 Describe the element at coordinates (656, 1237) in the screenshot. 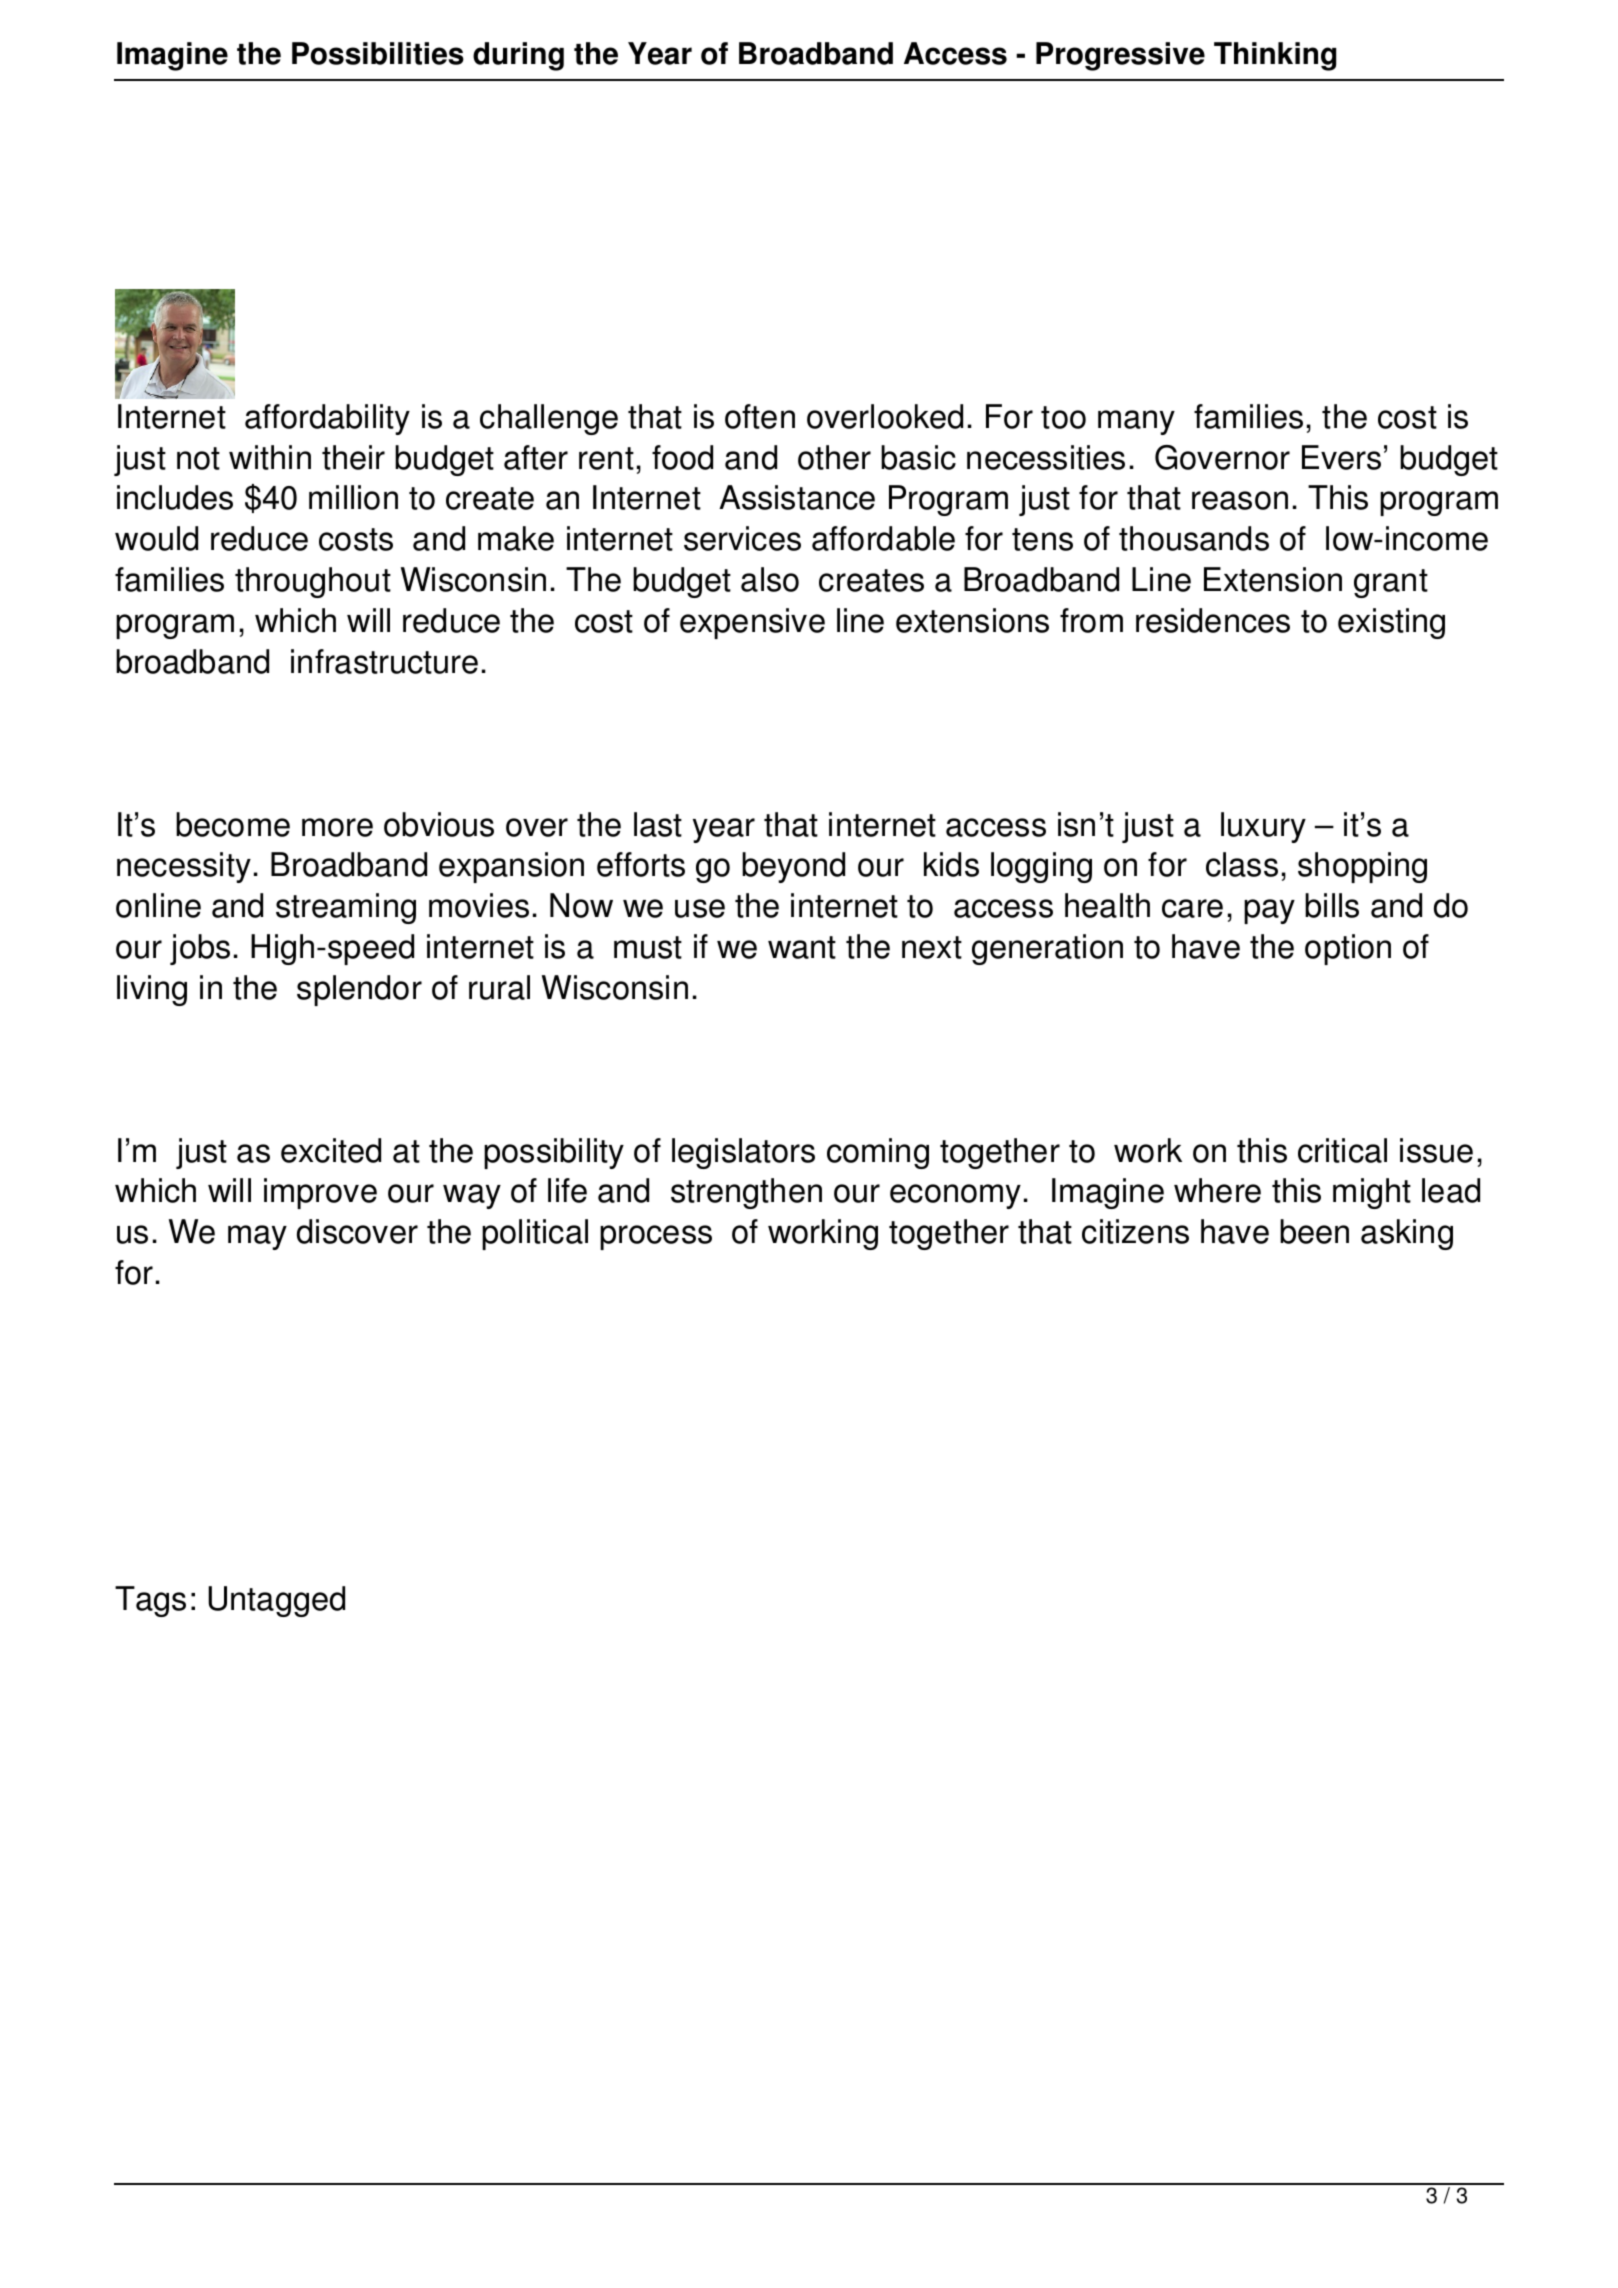

I see `process` at that location.
